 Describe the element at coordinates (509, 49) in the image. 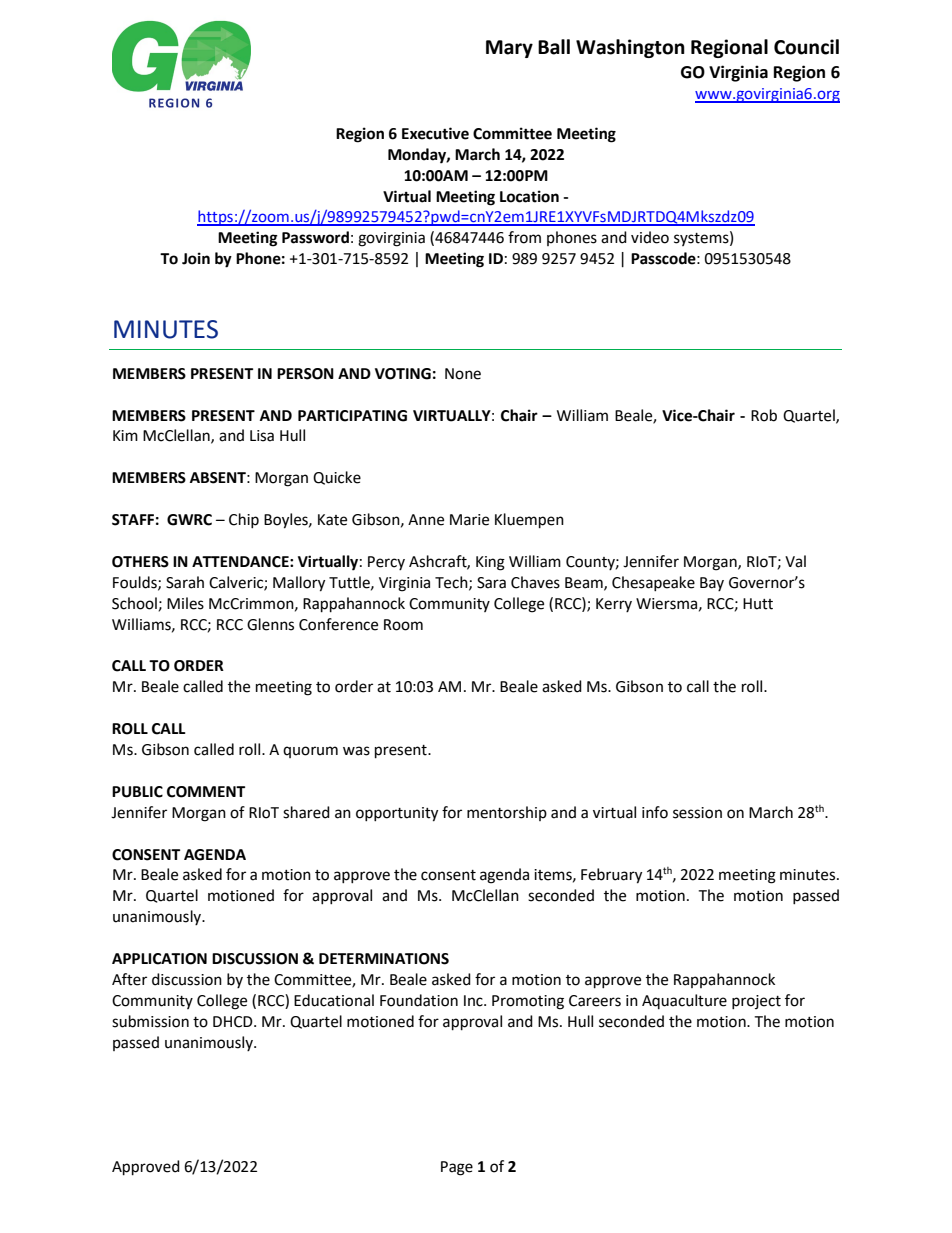

I see `Mary` at that location.
